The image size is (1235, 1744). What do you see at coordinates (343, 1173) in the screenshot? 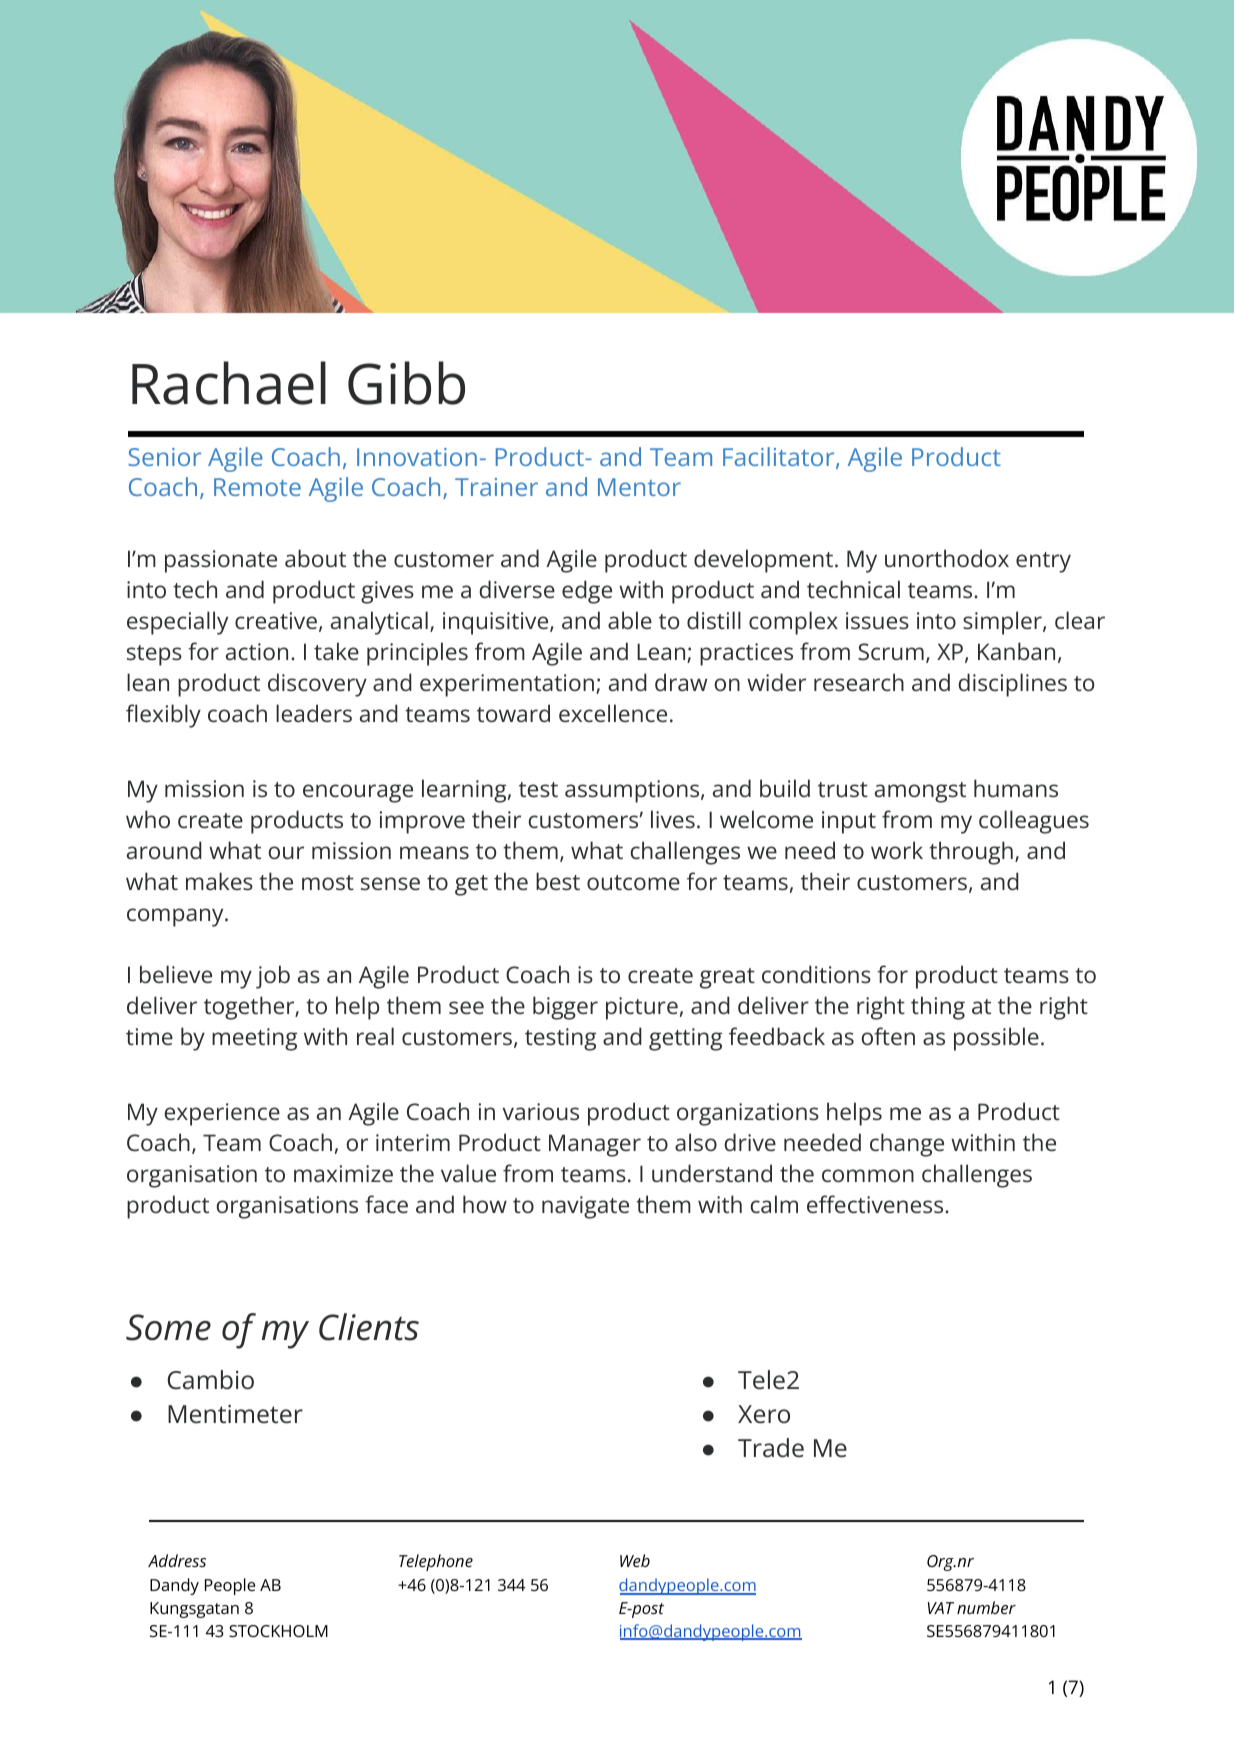
I see `maximize` at bounding box center [343, 1173].
